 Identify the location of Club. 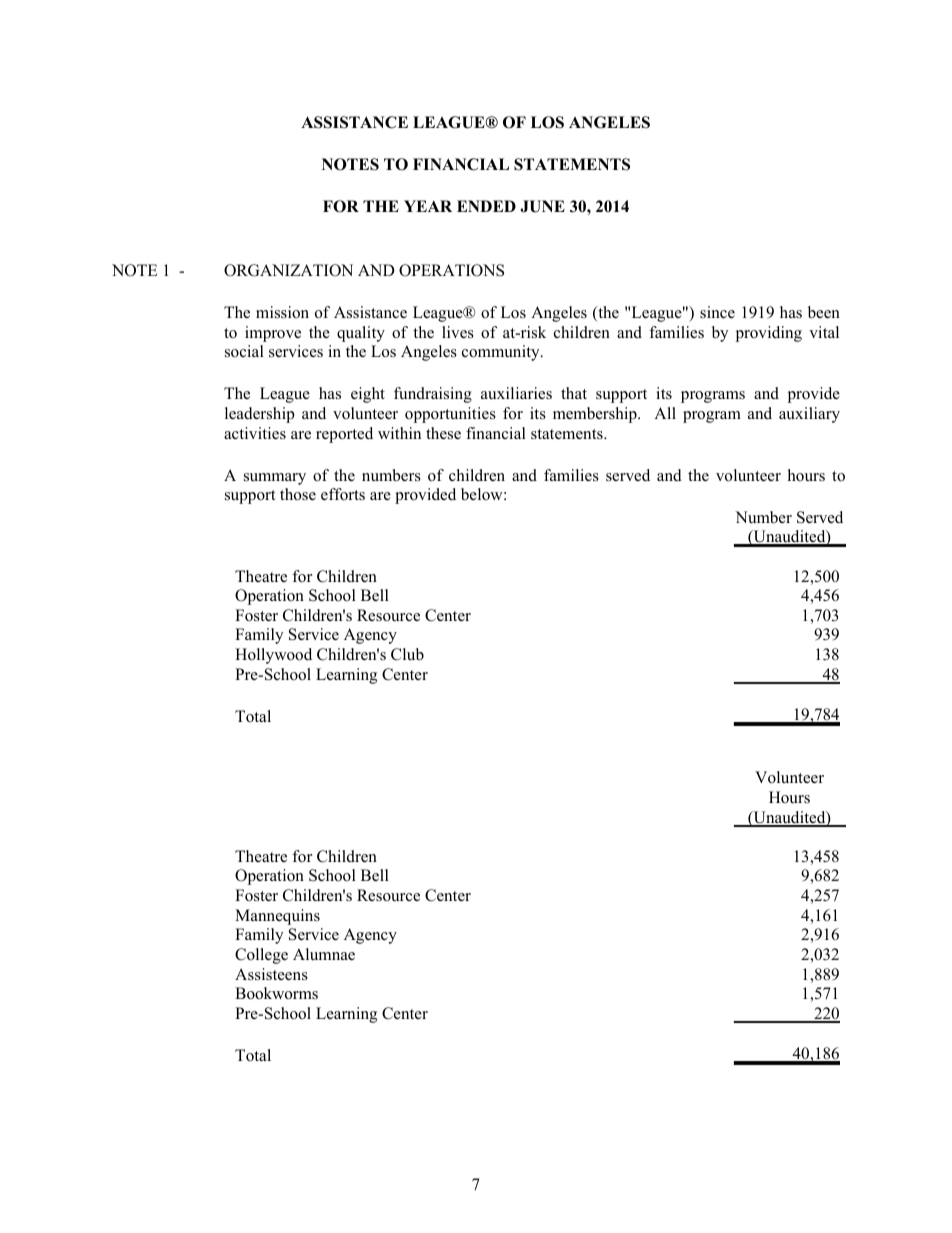
(407, 654).
